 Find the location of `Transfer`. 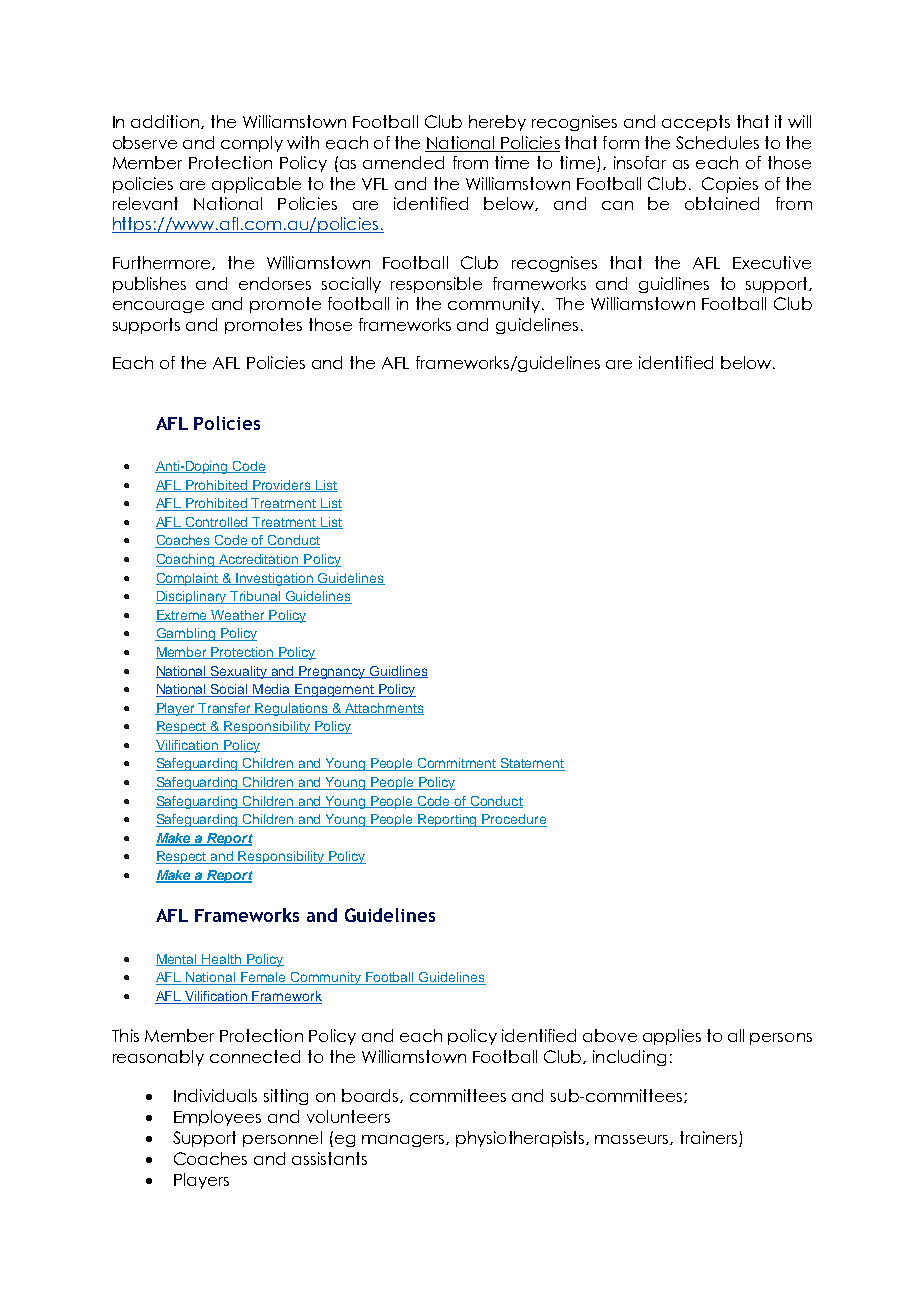

Transfer is located at coordinates (225, 709).
